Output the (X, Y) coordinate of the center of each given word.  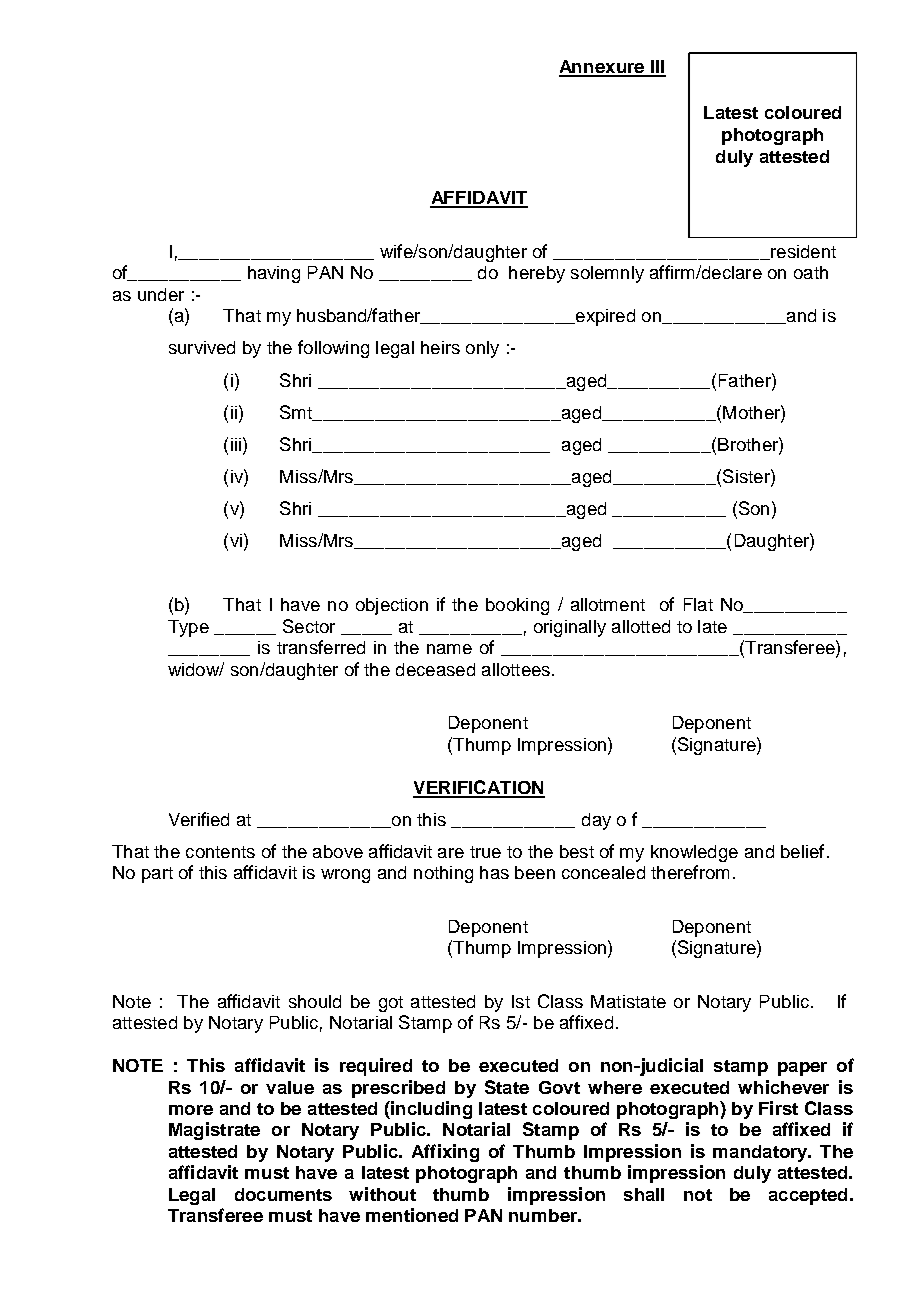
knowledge (694, 853)
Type (188, 628)
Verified (199, 819)
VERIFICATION (479, 788)
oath (811, 272)
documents (283, 1194)
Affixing (445, 1153)
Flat (698, 604)
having (274, 274)
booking (517, 606)
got (391, 1004)
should (315, 1001)
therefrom (690, 872)
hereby (537, 274)
